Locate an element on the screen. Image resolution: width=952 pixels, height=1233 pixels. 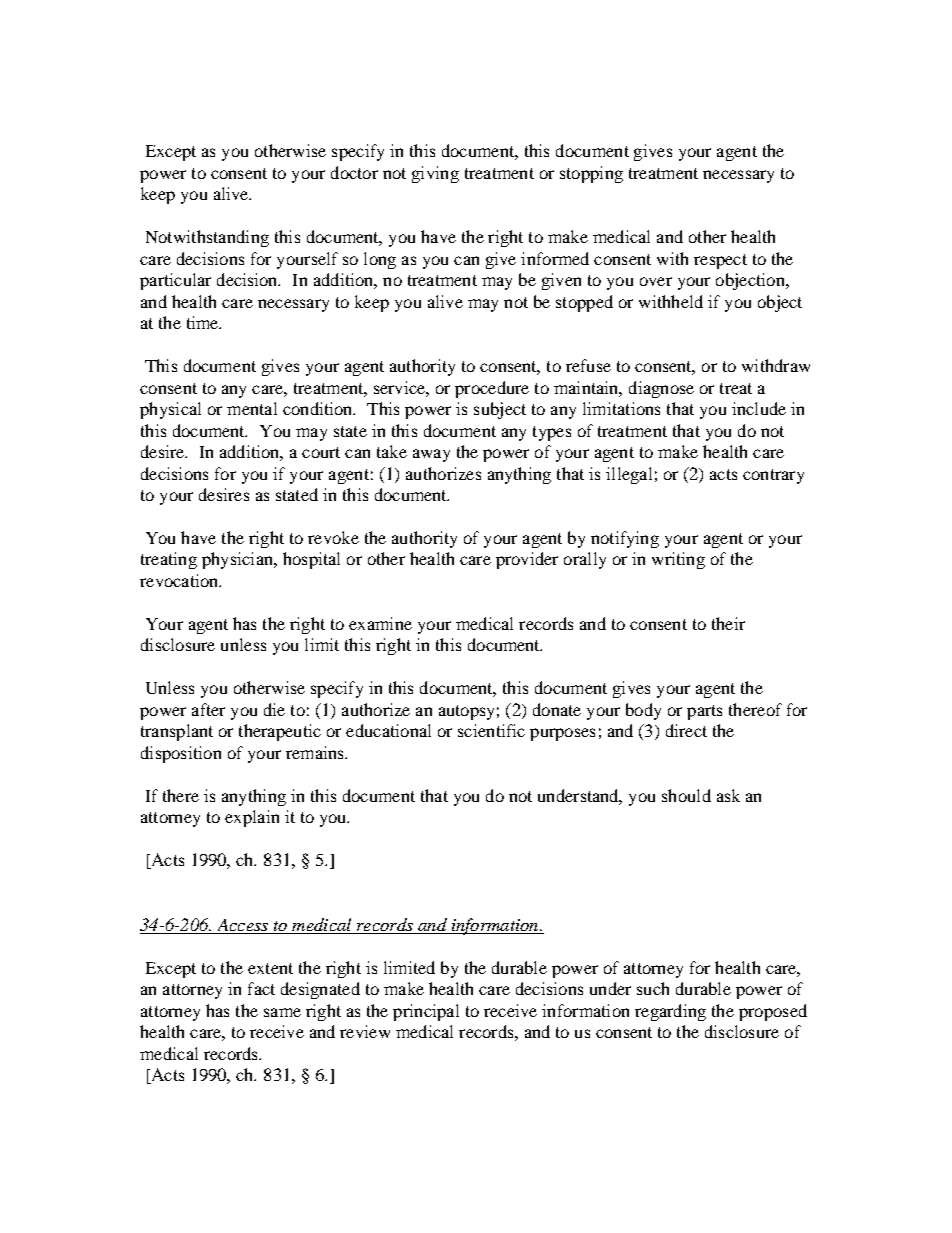
court is located at coordinates (321, 452).
